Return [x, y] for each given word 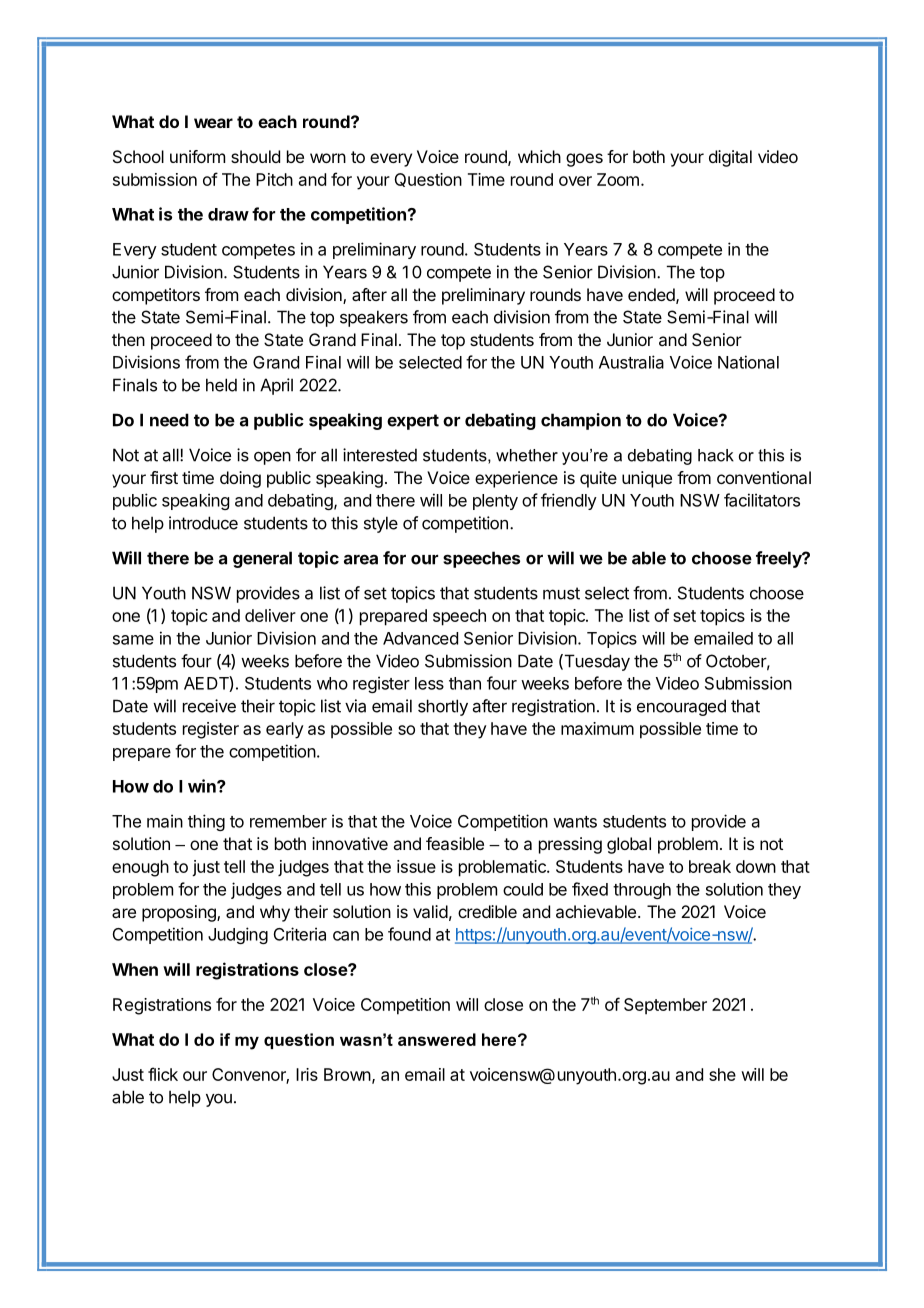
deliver [270, 615]
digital [730, 158]
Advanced [420, 638]
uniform [197, 156]
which [539, 156]
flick [163, 1074]
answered [437, 1039]
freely [780, 559]
